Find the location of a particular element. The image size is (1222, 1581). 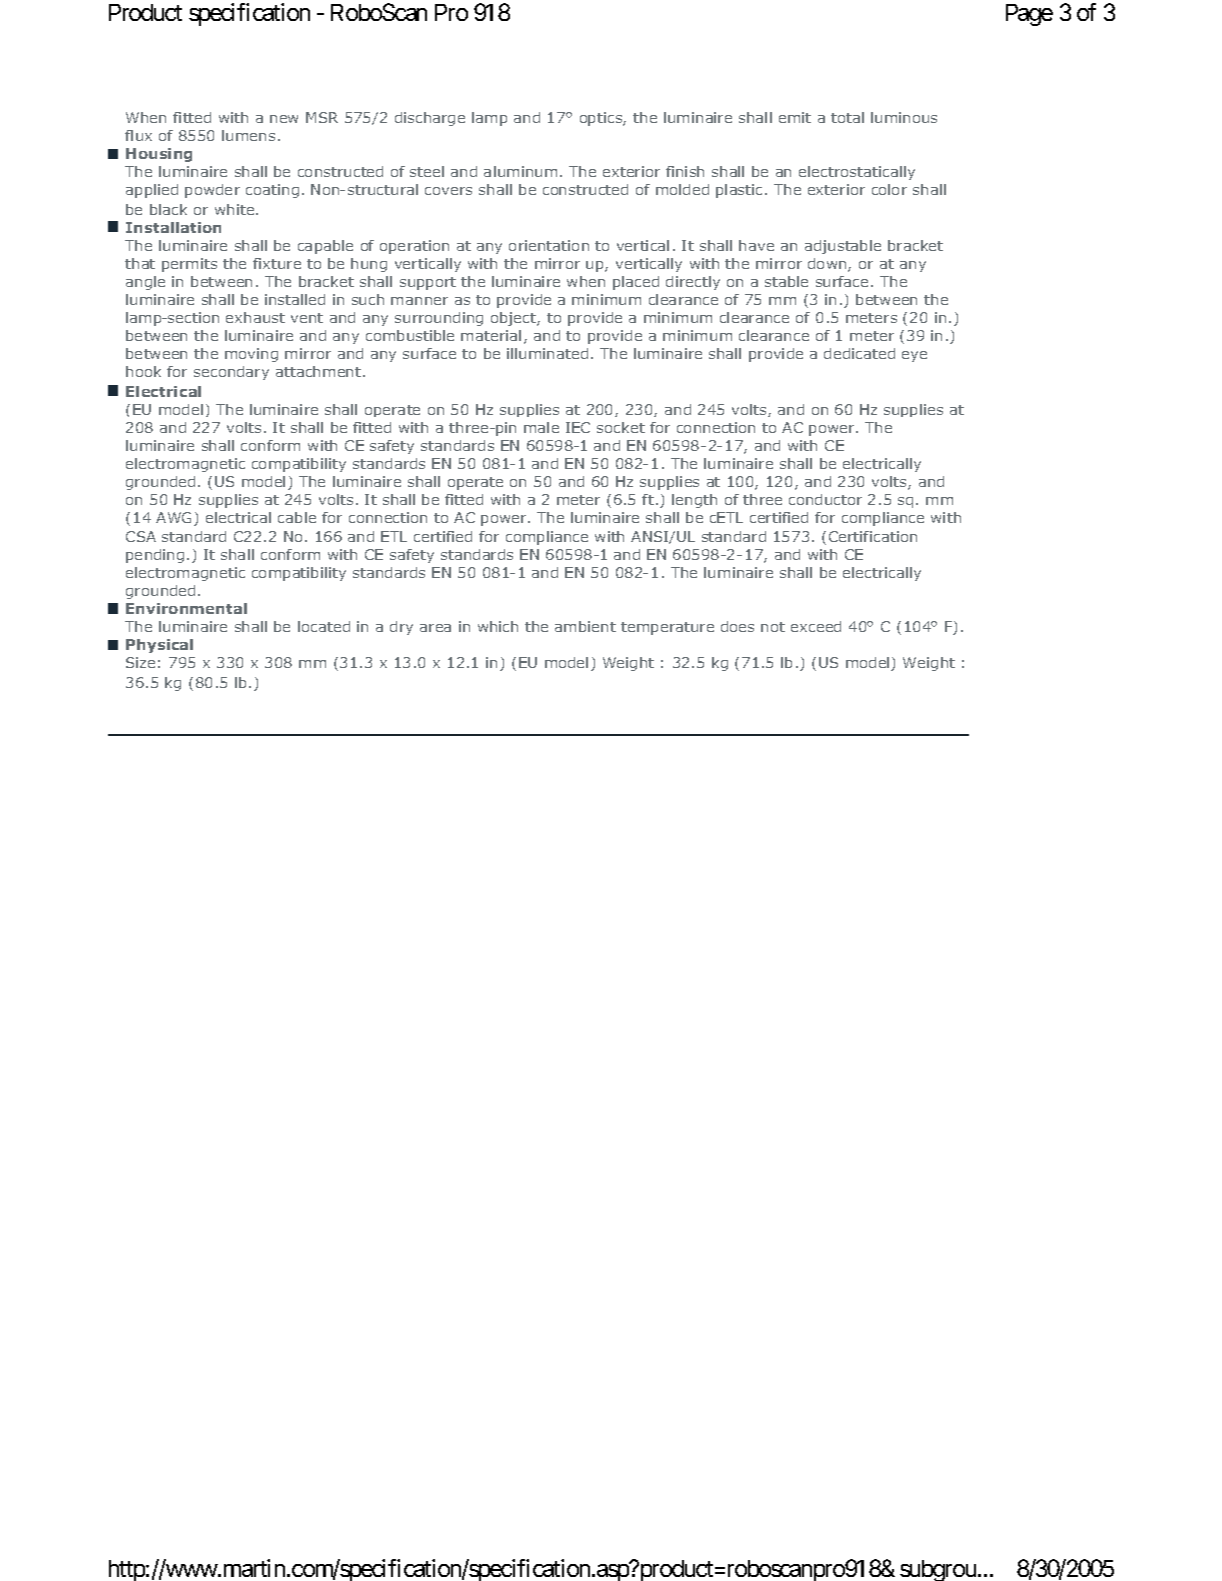

new is located at coordinates (284, 119).
